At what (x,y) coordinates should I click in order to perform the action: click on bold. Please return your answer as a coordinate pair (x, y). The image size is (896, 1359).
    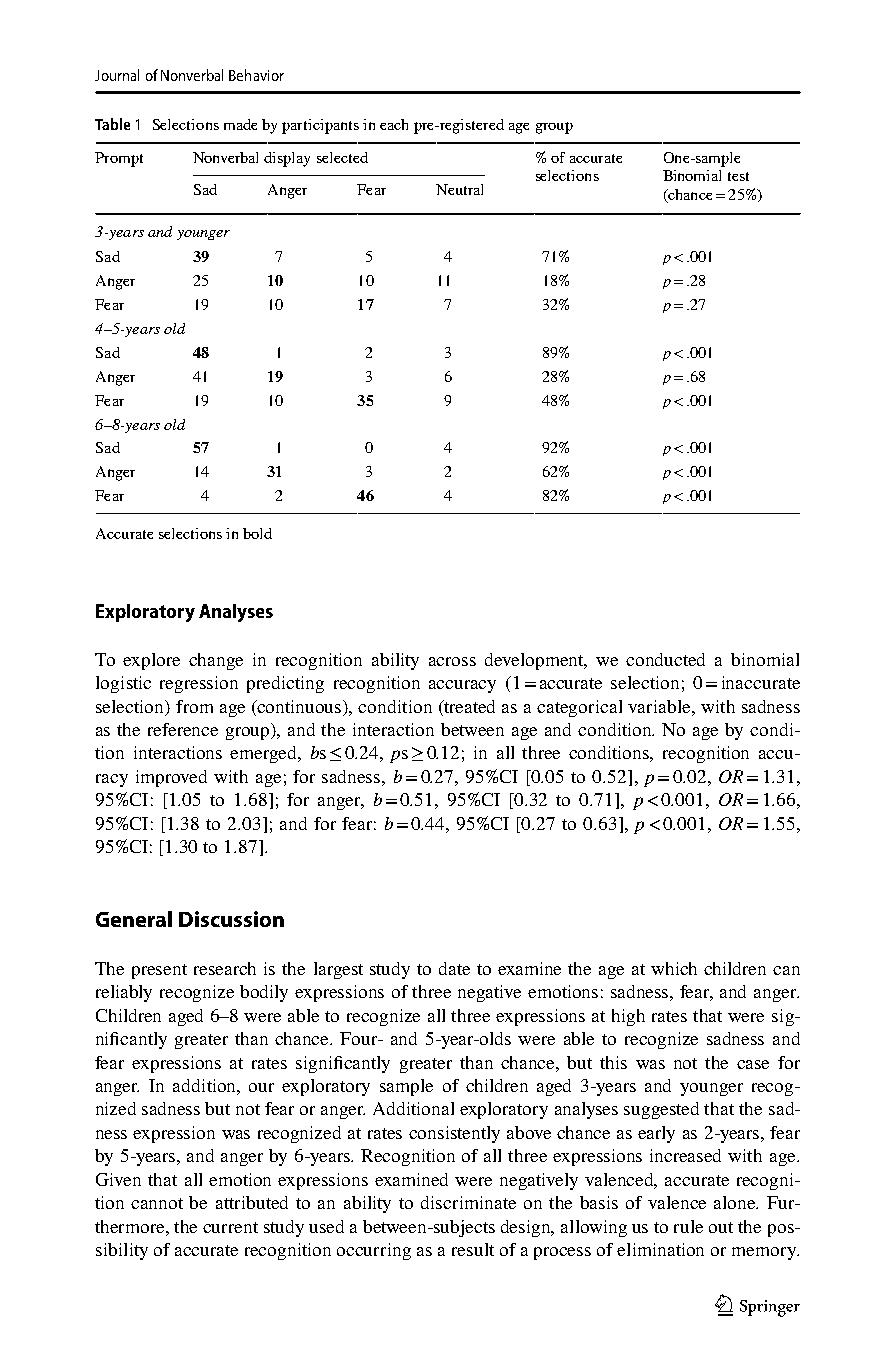
    Looking at the image, I should click on (257, 533).
